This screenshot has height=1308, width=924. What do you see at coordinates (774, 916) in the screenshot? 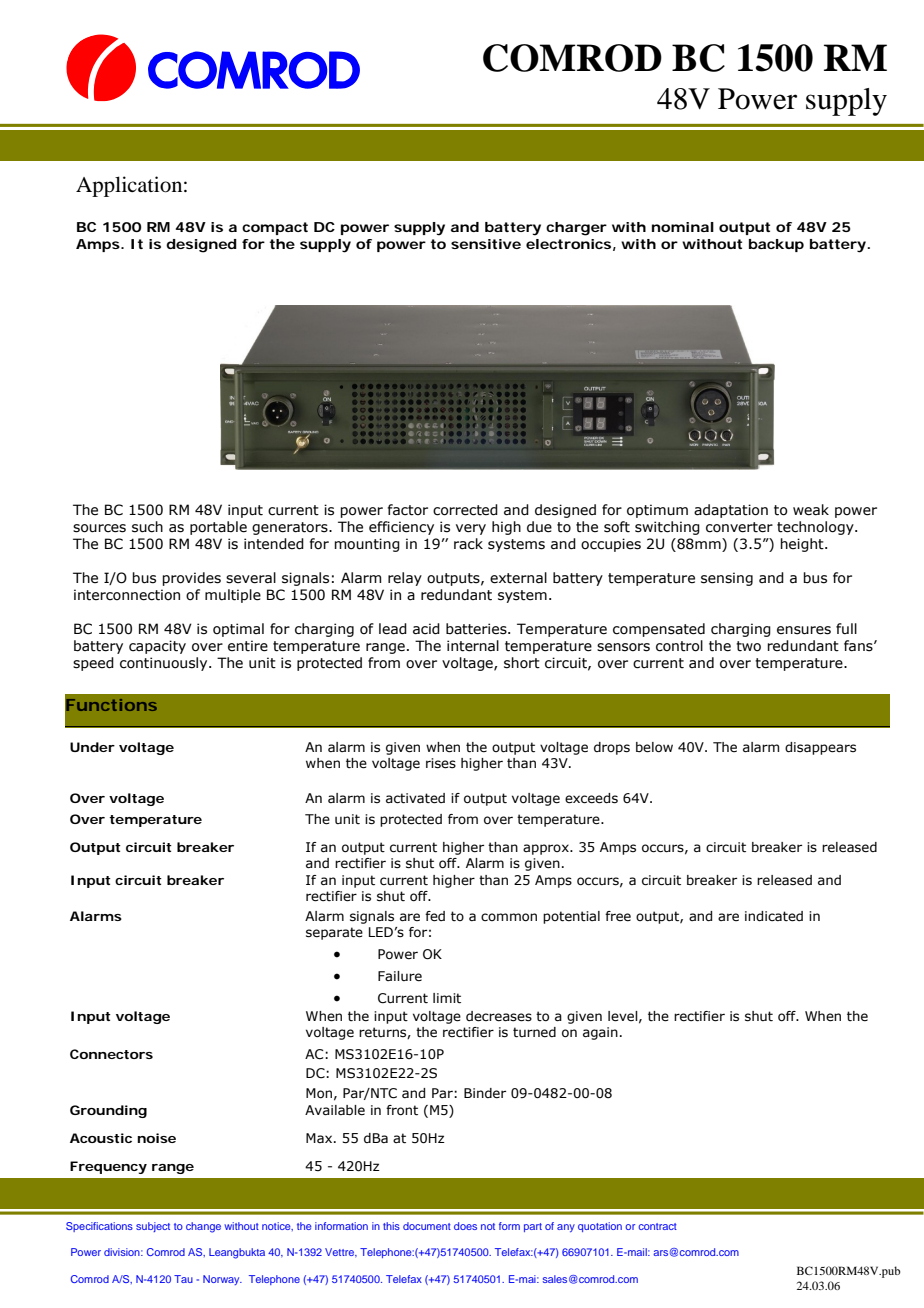
I see `indicated` at bounding box center [774, 916].
